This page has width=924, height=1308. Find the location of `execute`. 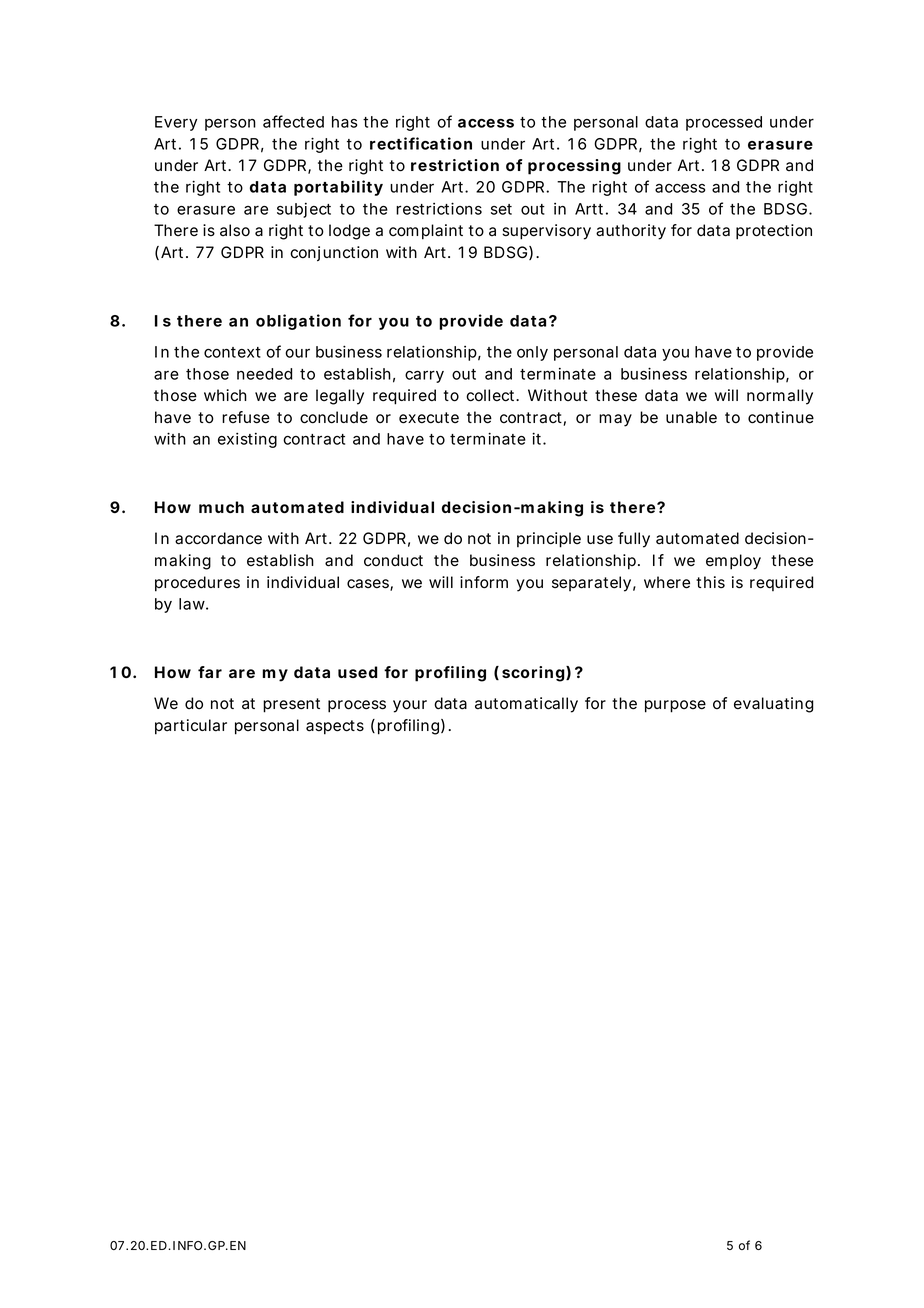

execute is located at coordinates (429, 418).
